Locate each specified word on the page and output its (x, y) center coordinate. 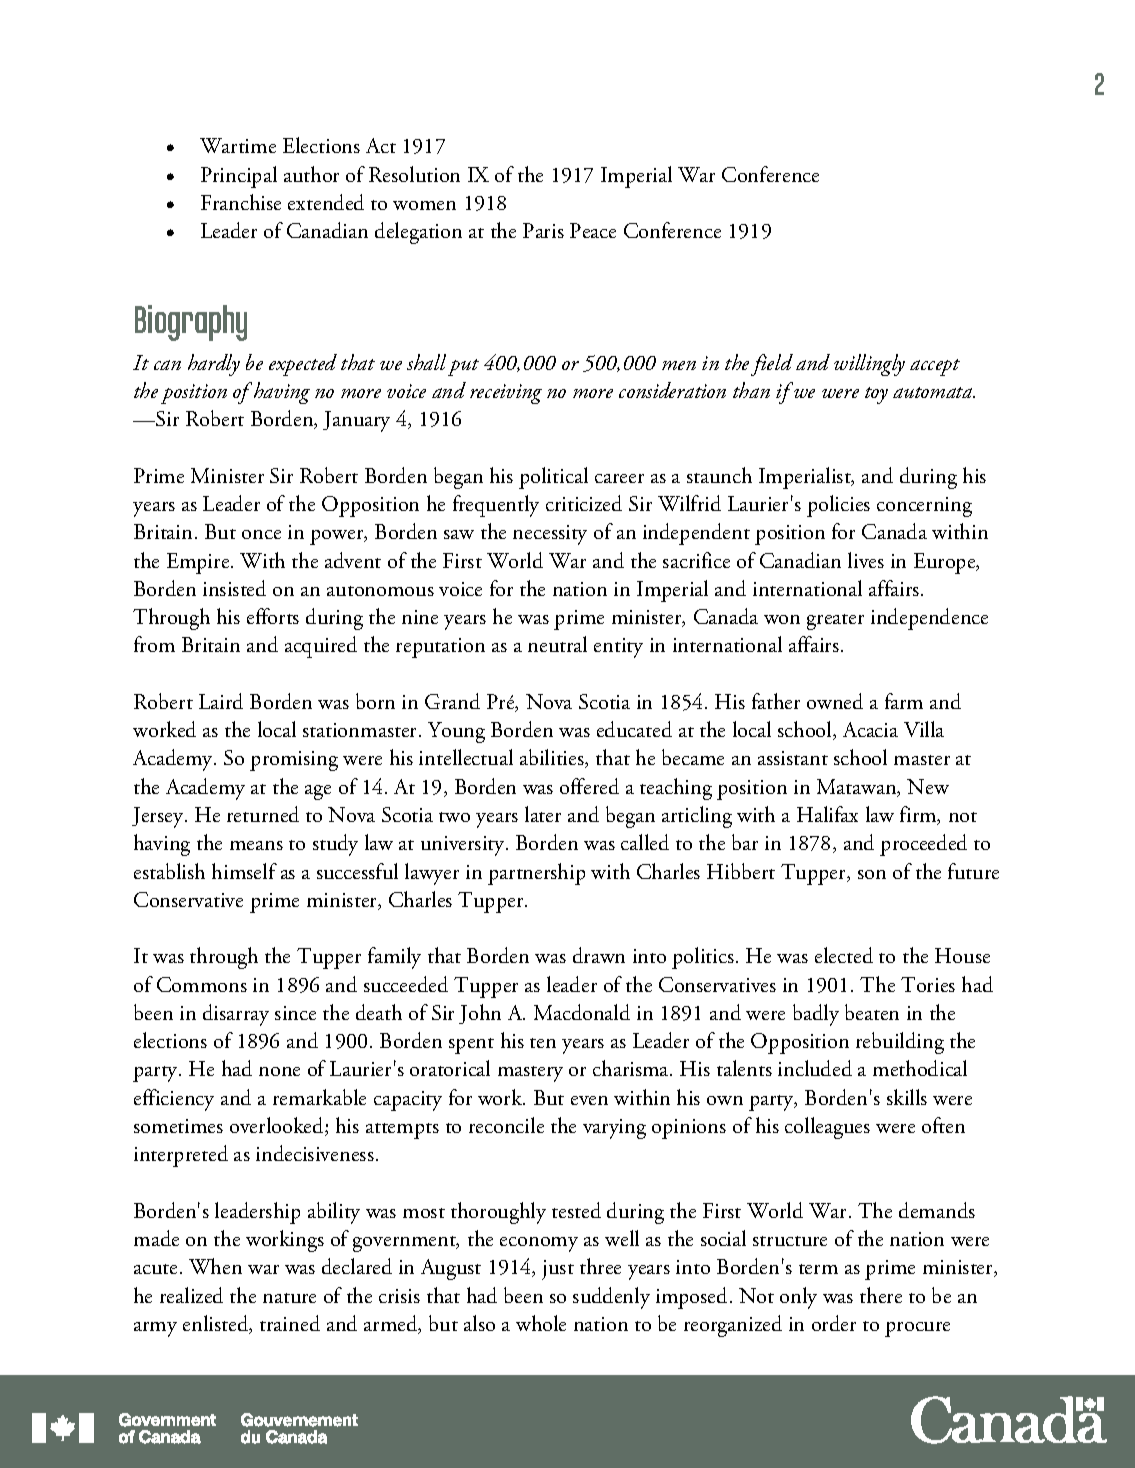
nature (289, 1298)
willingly (869, 365)
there (881, 1295)
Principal (239, 177)
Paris (543, 230)
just (558, 1270)
